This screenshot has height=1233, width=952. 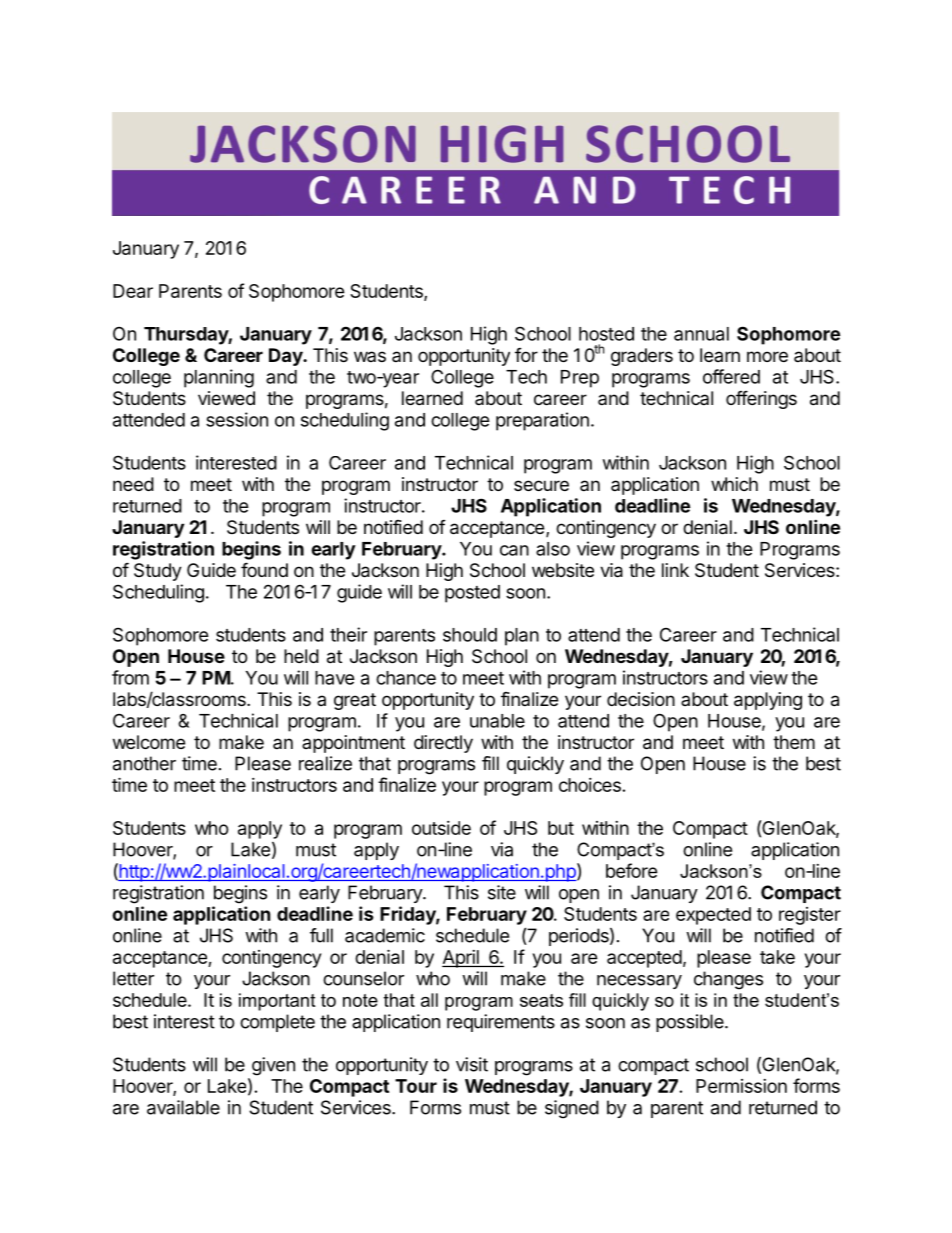 I want to click on annual, so click(x=701, y=334).
